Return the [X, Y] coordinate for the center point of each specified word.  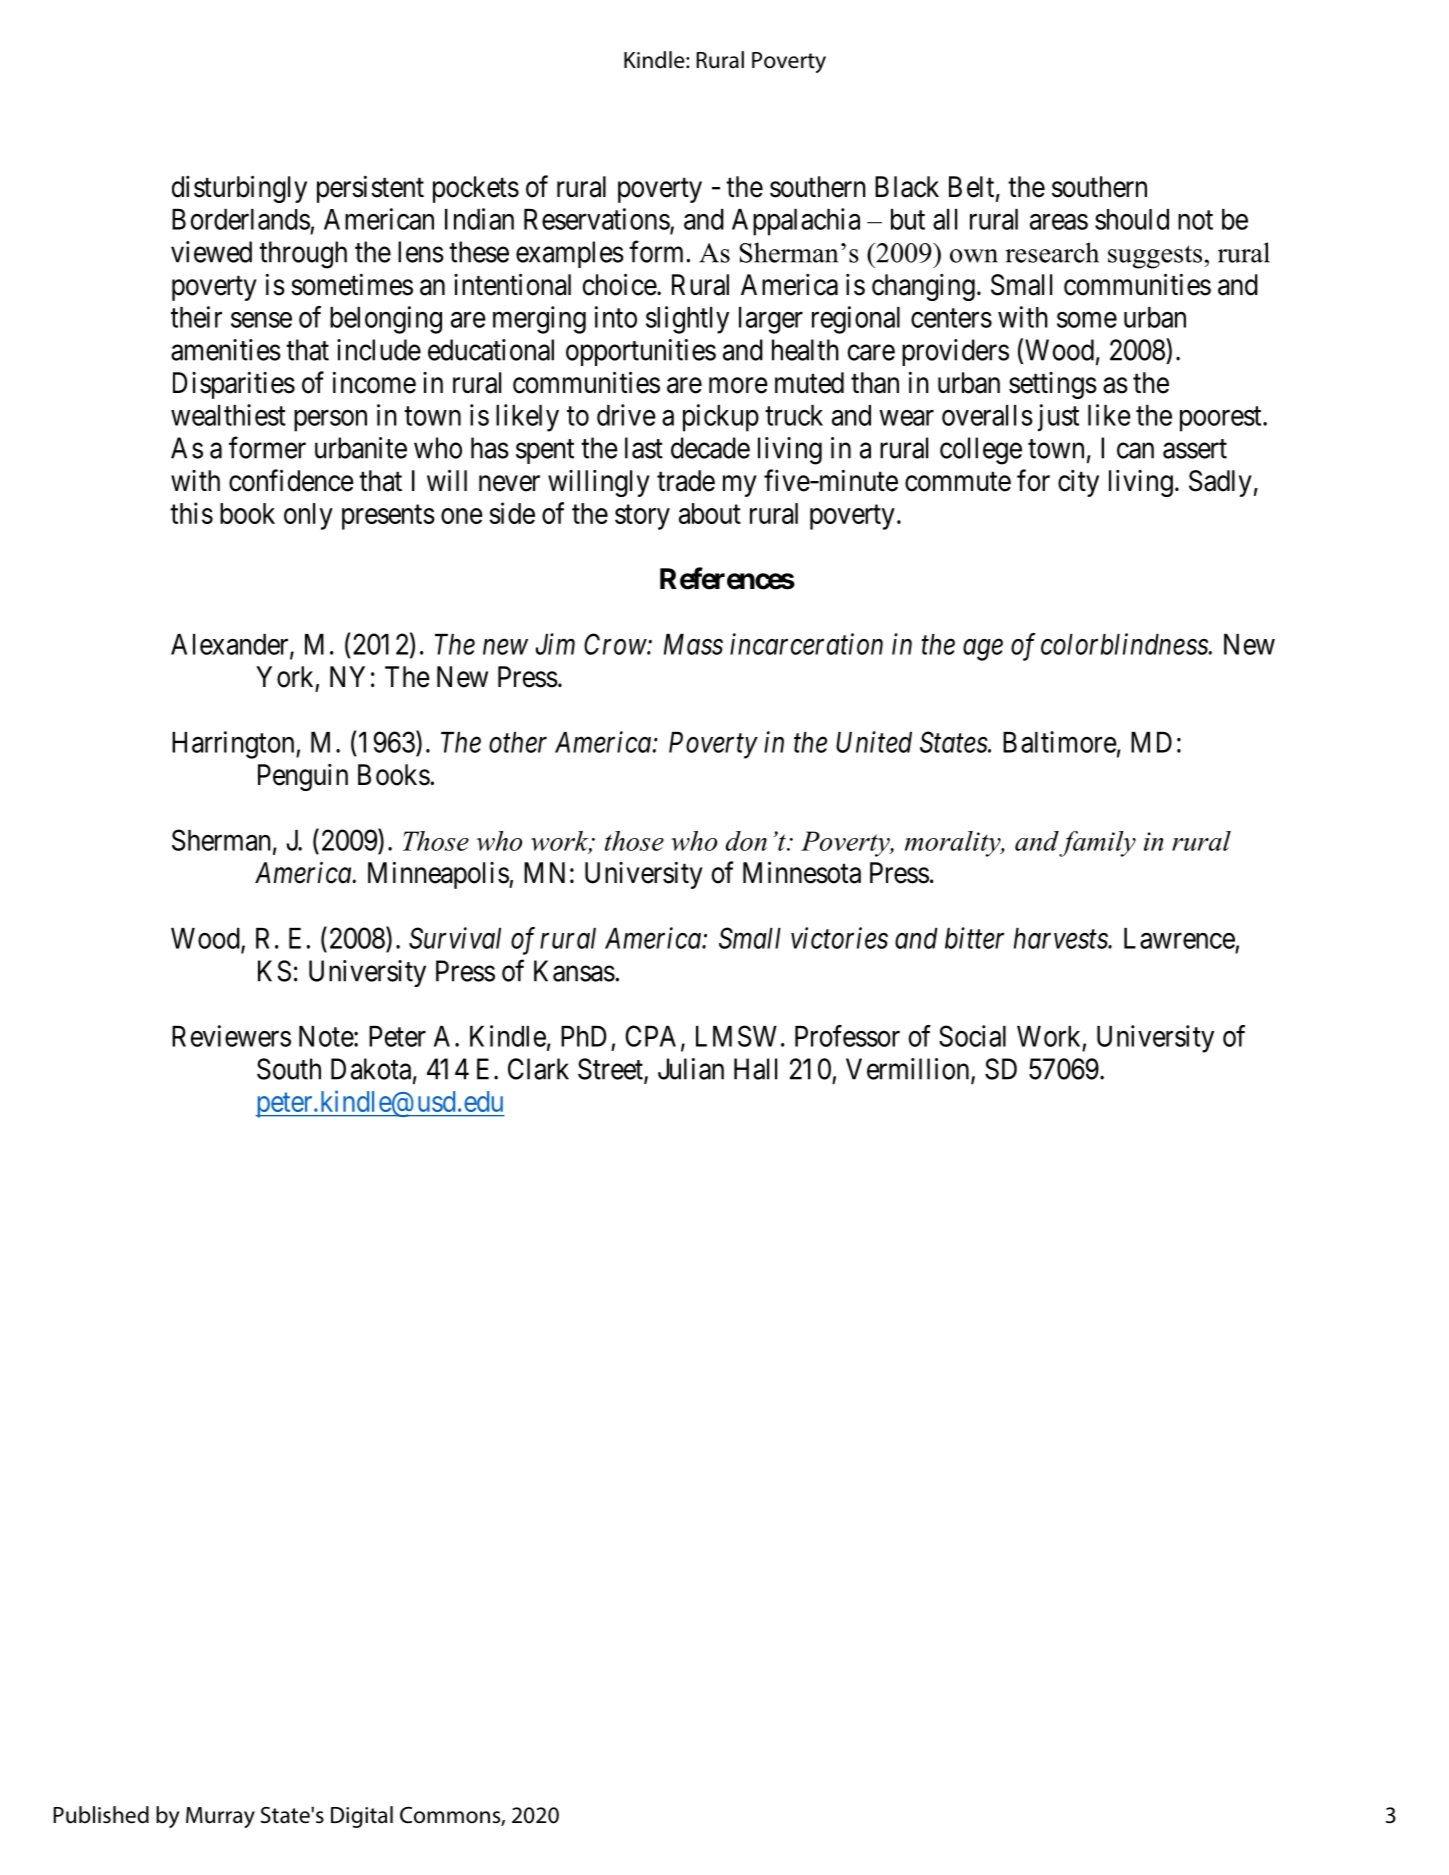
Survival [455, 938]
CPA [653, 1037]
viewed [211, 252]
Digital [362, 1817]
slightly [687, 320]
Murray [220, 1817]
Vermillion [909, 1070]
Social [972, 1036]
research [1052, 252]
